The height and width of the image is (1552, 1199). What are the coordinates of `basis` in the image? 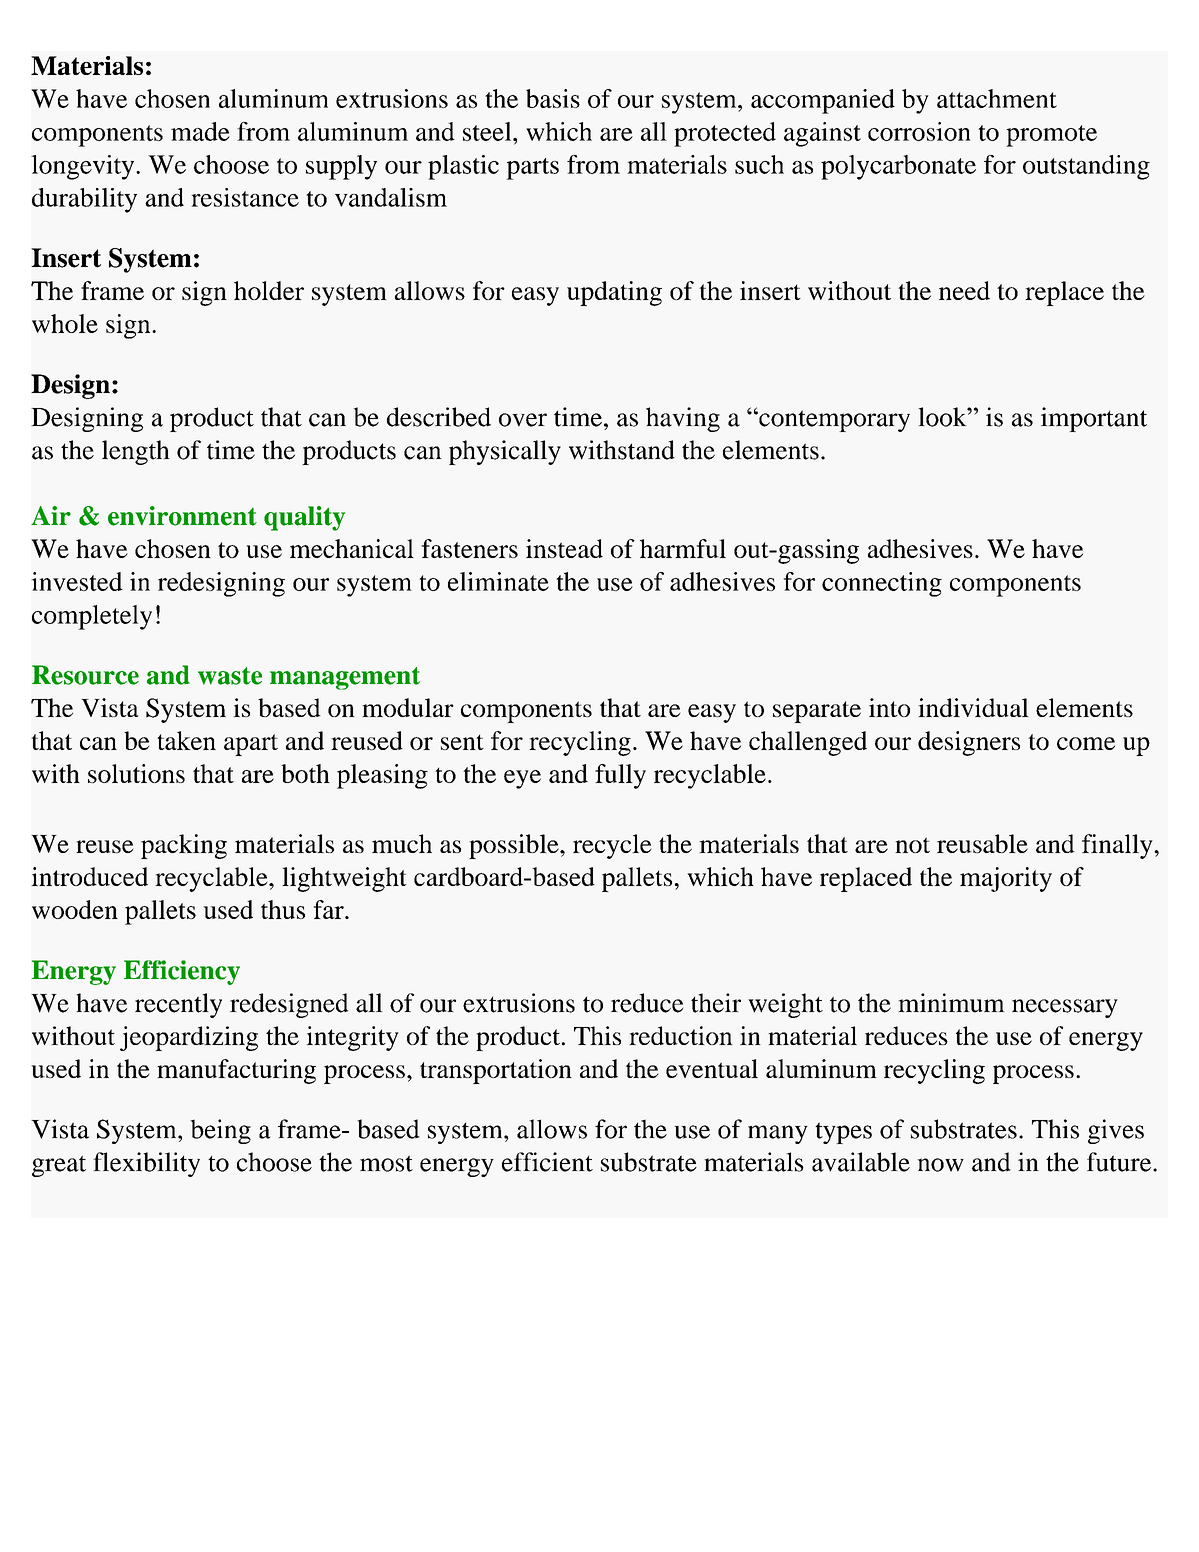 It's located at (553, 98).
